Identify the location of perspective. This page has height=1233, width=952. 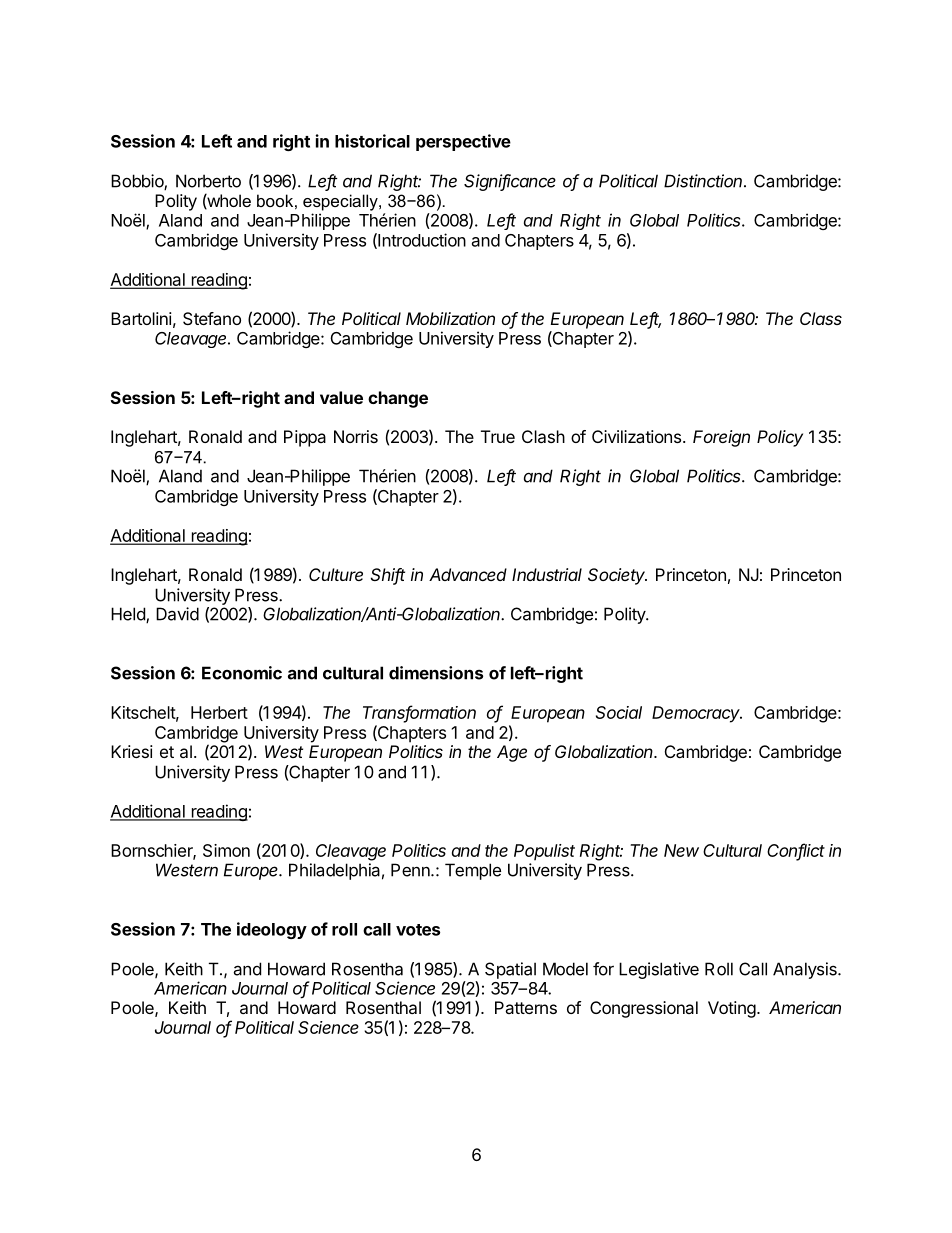
(463, 142).
